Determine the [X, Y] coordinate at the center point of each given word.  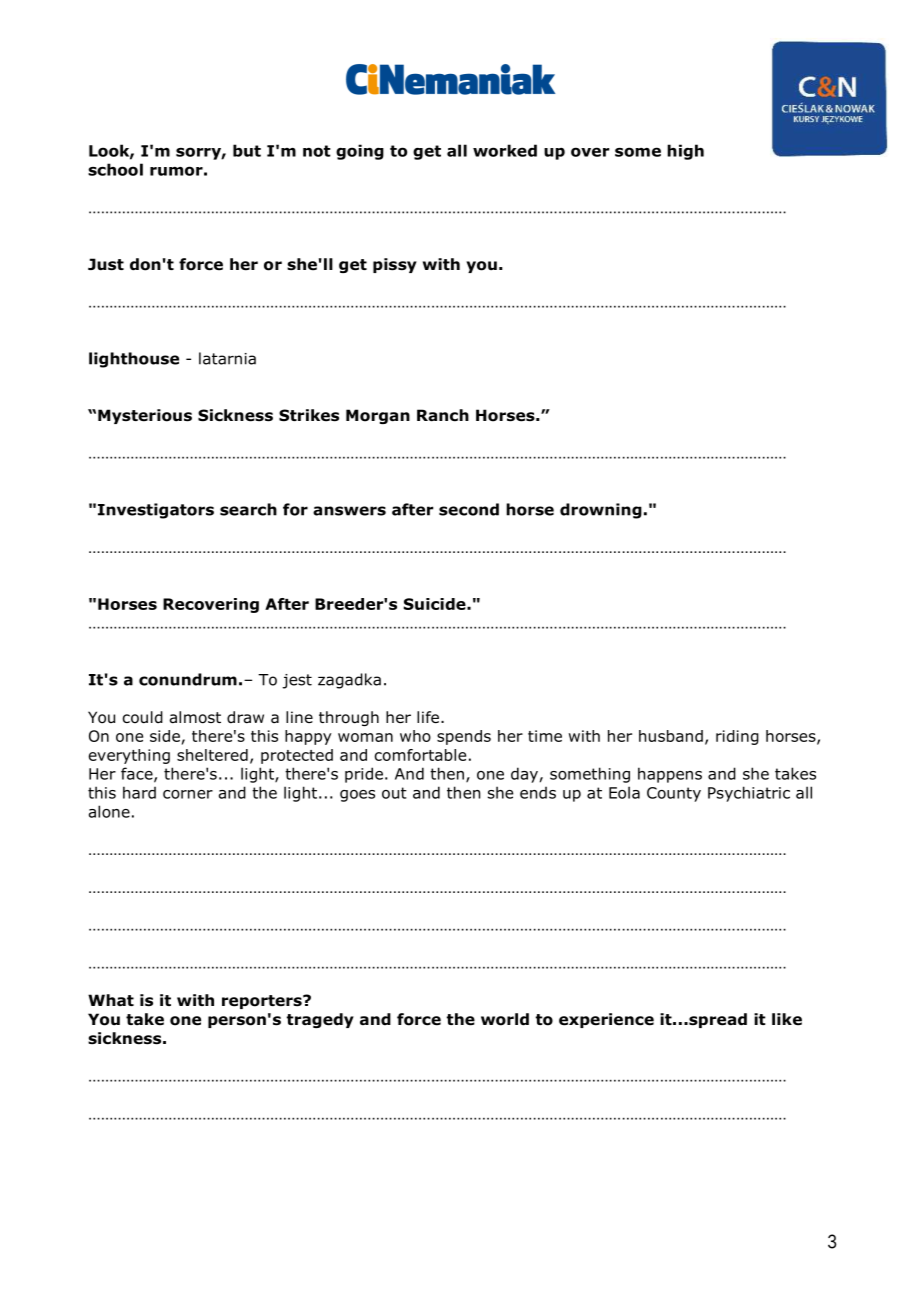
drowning [601, 511]
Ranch [443, 415]
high [685, 152]
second [469, 509]
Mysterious [145, 416]
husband [671, 736]
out [394, 793]
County [674, 794]
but [247, 150]
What [111, 1000]
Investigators [156, 511]
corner [188, 794]
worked [505, 150]
